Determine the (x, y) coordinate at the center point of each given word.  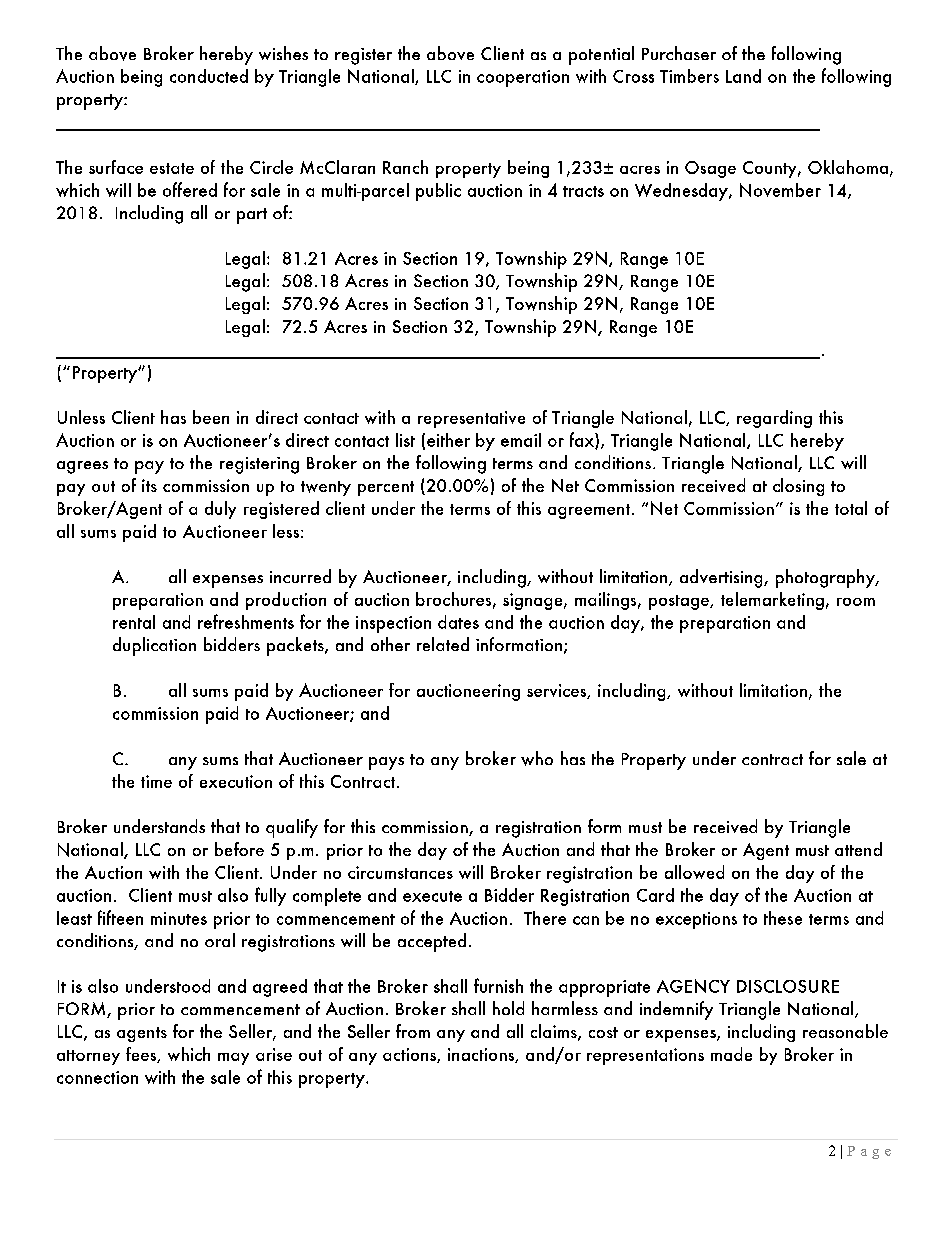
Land (743, 76)
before (239, 849)
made (731, 1054)
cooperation (523, 78)
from (413, 1031)
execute (432, 896)
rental (134, 622)
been (211, 417)
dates (458, 622)
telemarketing (772, 601)
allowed (694, 872)
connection (97, 1077)
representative (471, 419)
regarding (774, 419)
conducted (209, 76)
